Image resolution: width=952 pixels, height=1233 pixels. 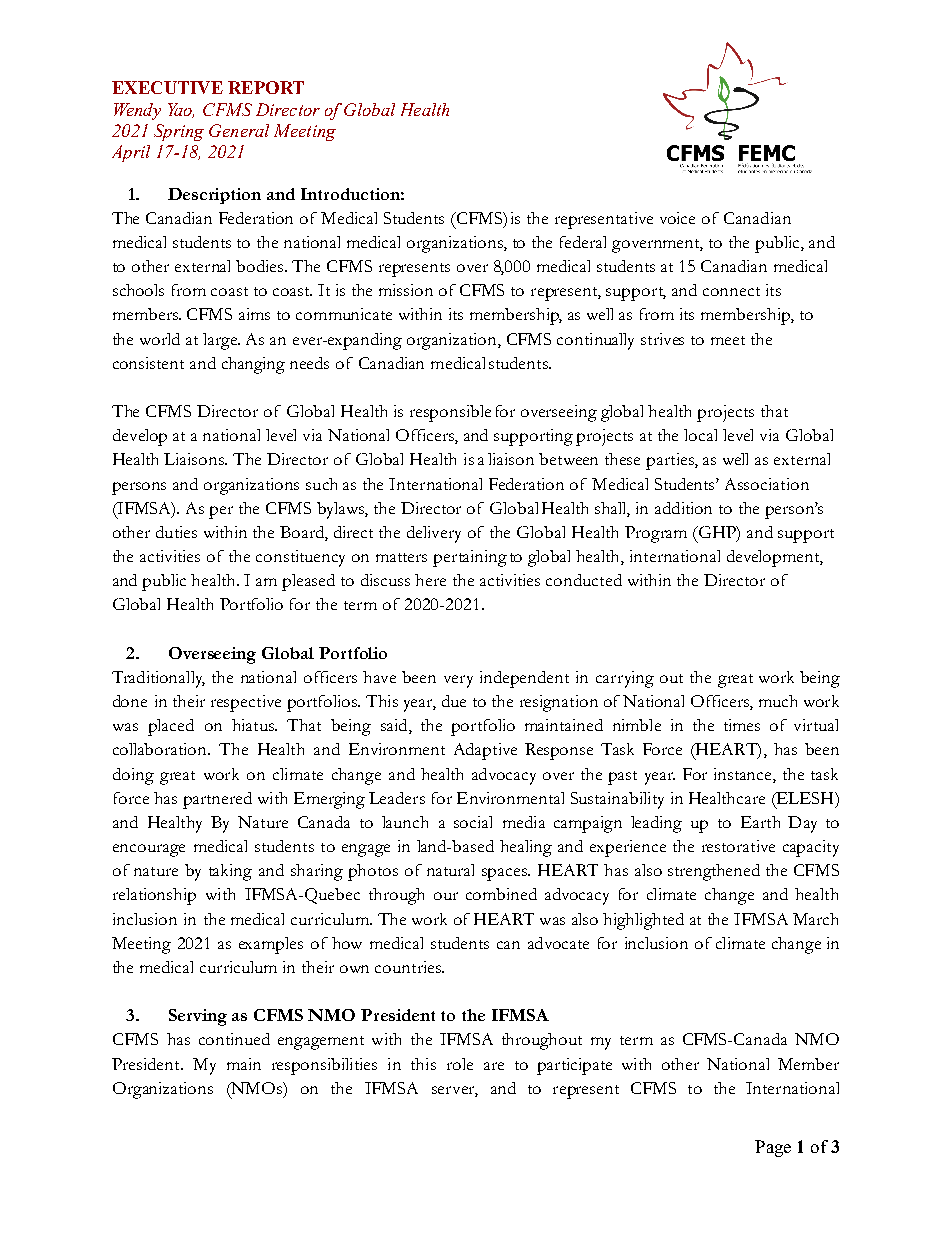 I want to click on duties, so click(x=176, y=532).
